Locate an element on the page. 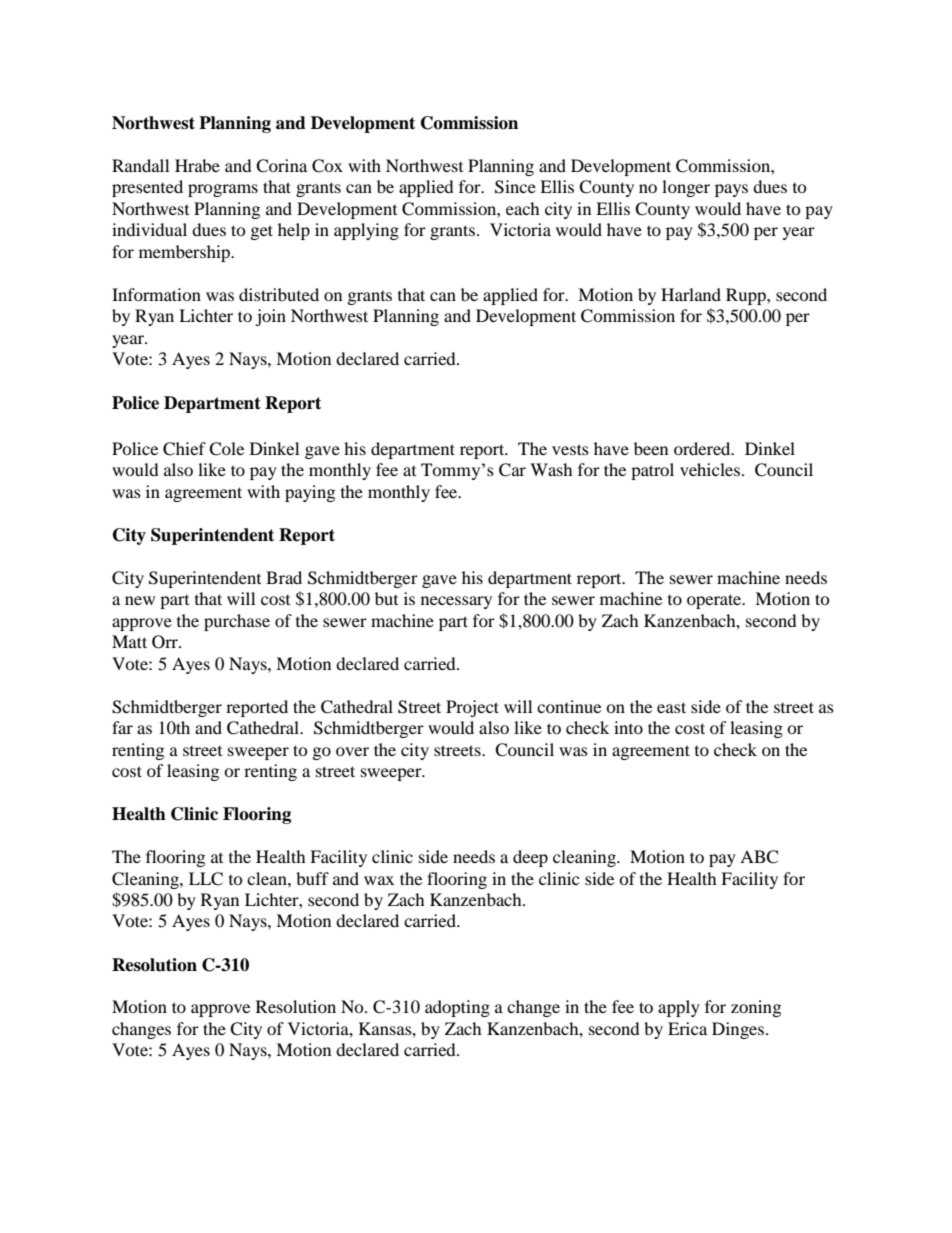 The width and height of the page is (952, 1233). distributed is located at coordinates (279, 294).
